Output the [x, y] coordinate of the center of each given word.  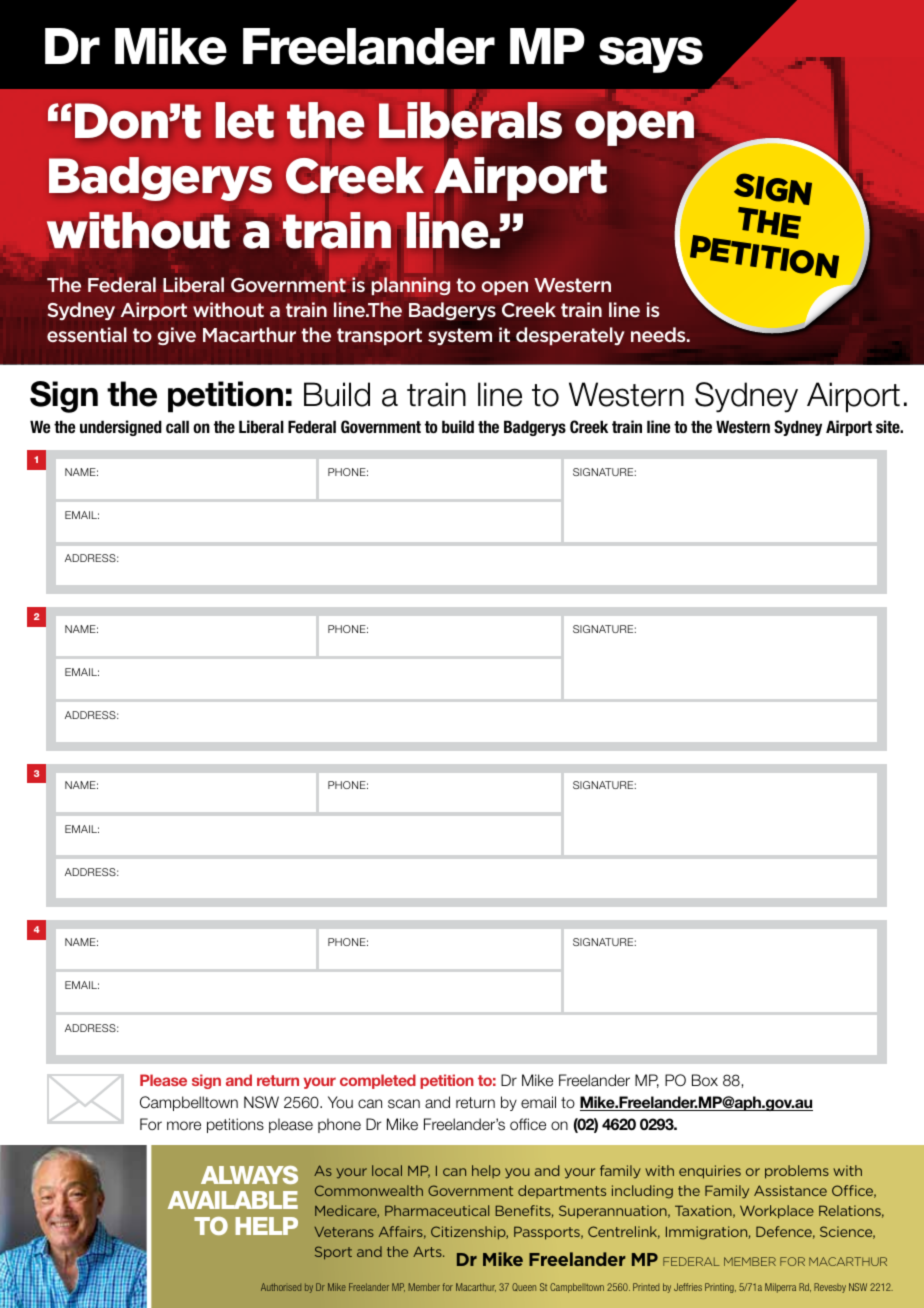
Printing [720, 1288]
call [177, 426]
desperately [570, 336]
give [177, 336]
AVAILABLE [233, 1200]
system [460, 337]
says [651, 55]
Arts [428, 1251]
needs [659, 334]
